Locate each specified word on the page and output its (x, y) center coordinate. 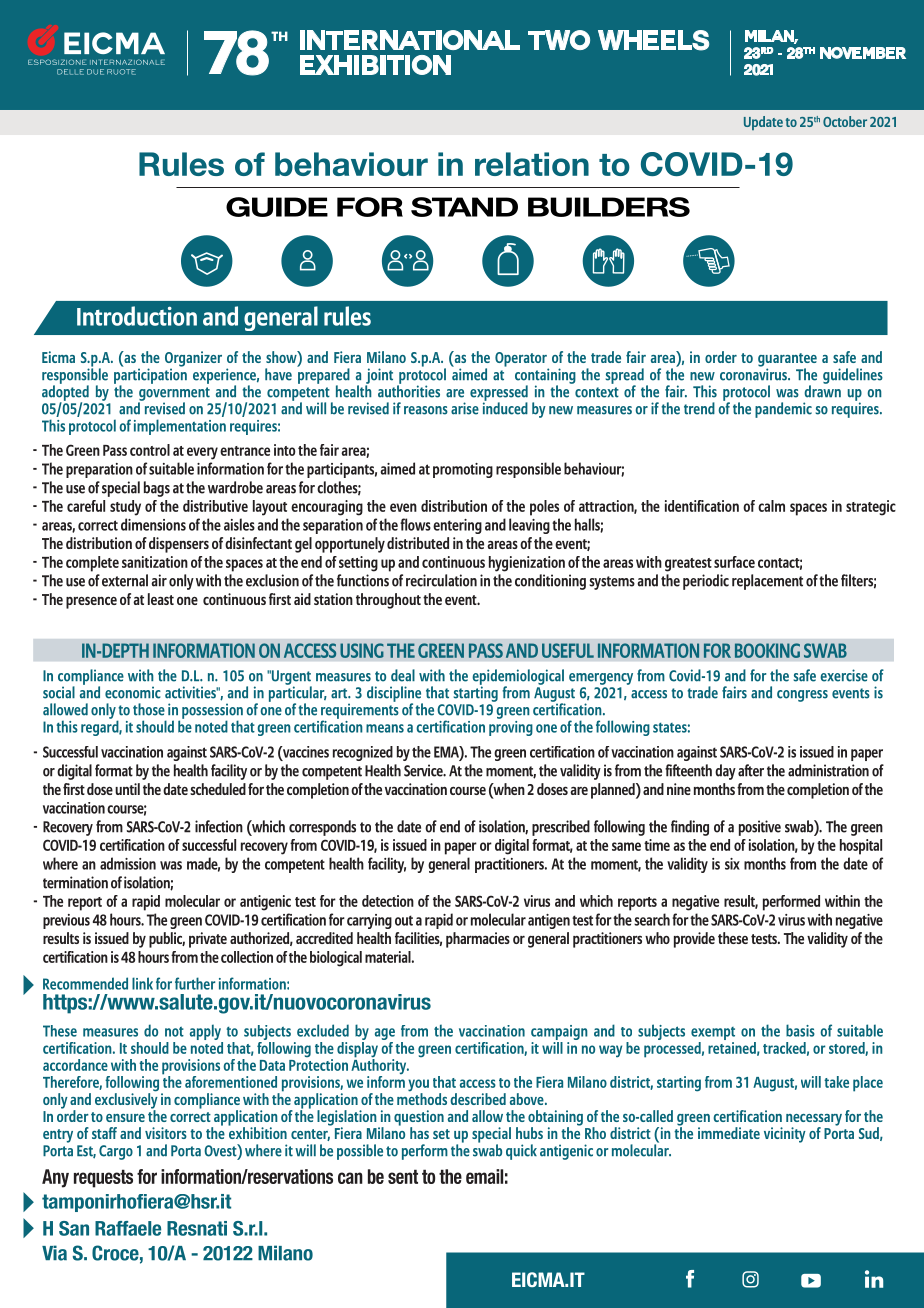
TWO (559, 40)
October (845, 121)
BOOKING (767, 650)
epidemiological (518, 678)
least (161, 599)
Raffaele (128, 1228)
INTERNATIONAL (410, 40)
